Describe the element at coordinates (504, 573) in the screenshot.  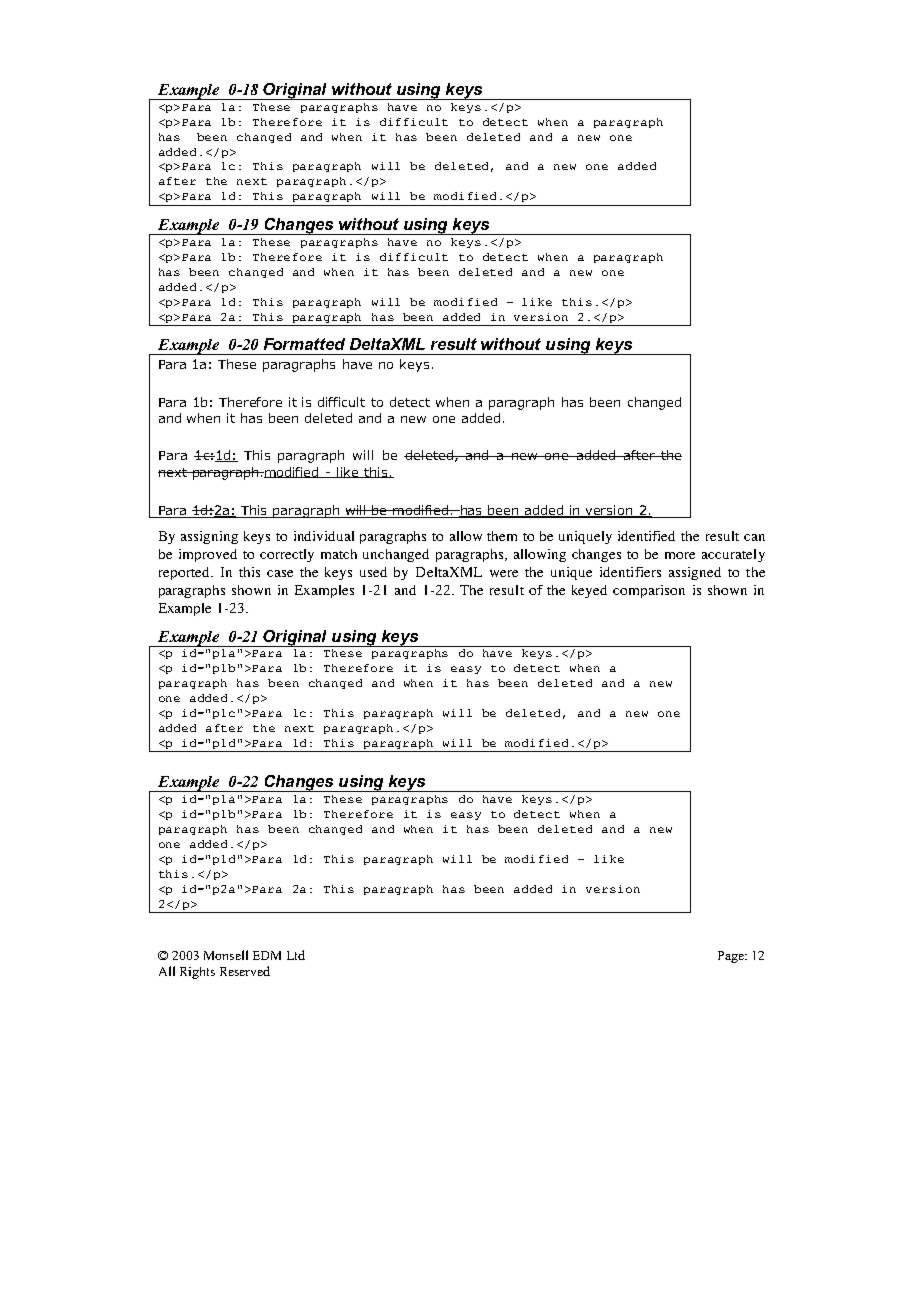
I see `were` at that location.
